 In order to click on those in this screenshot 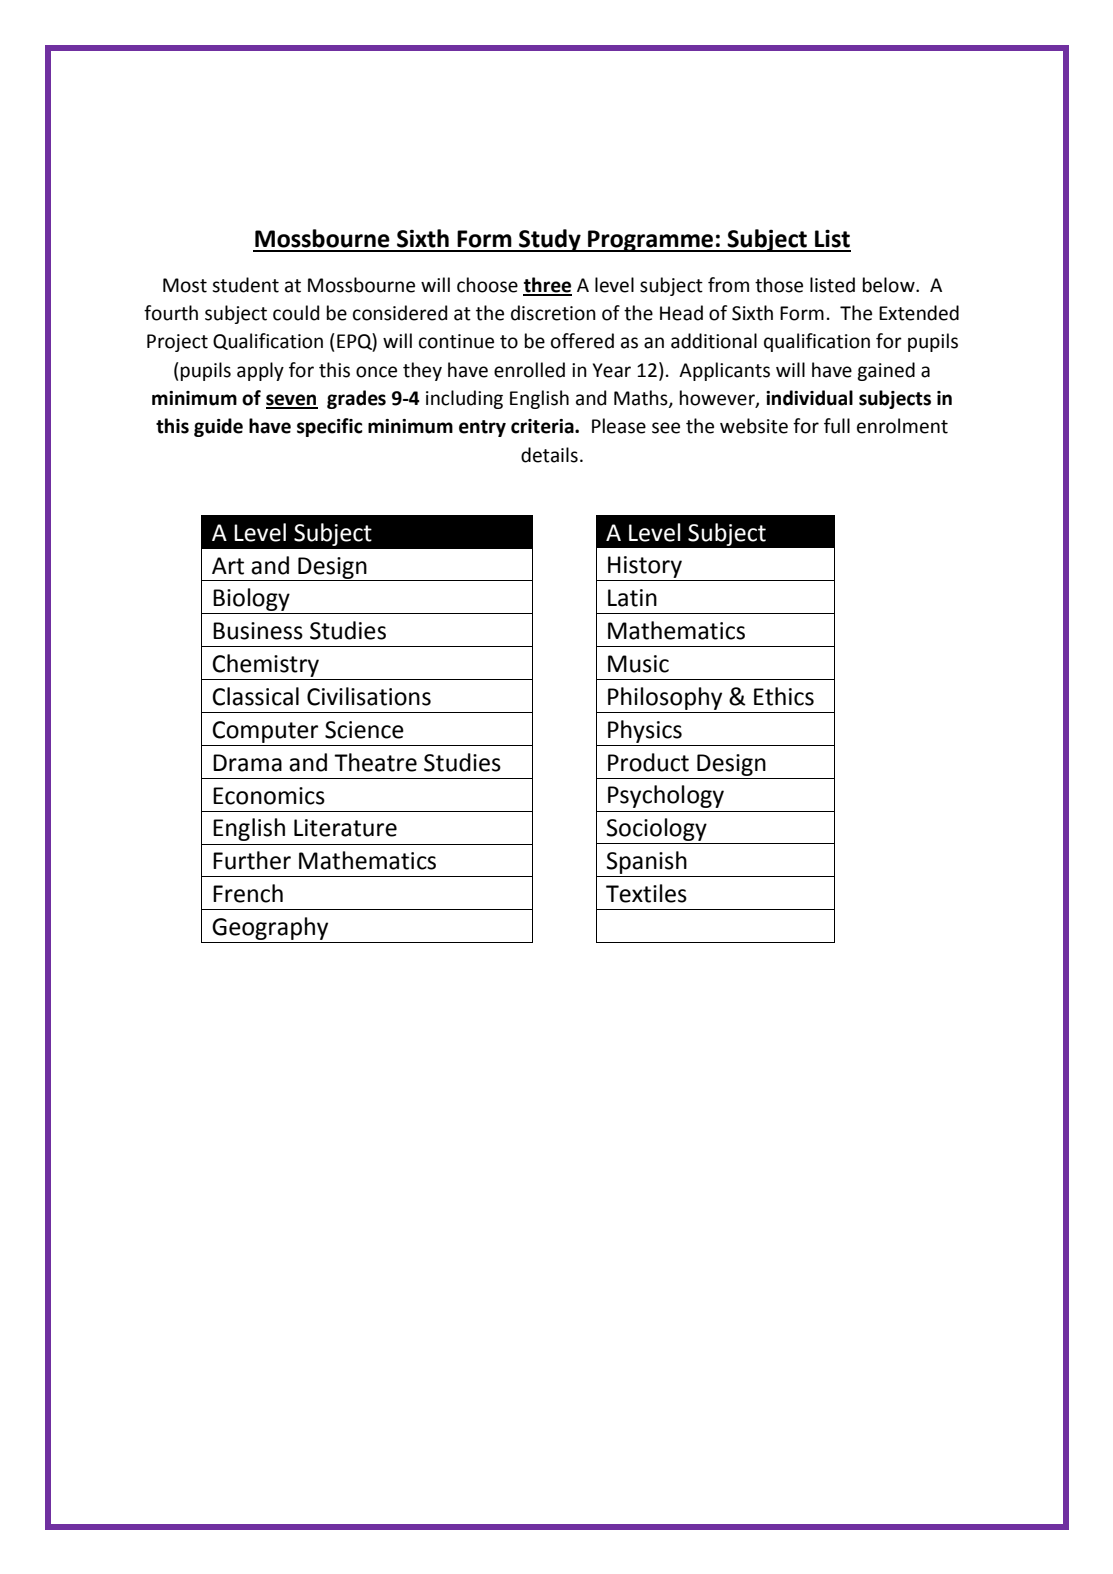, I will do `click(779, 285)`.
